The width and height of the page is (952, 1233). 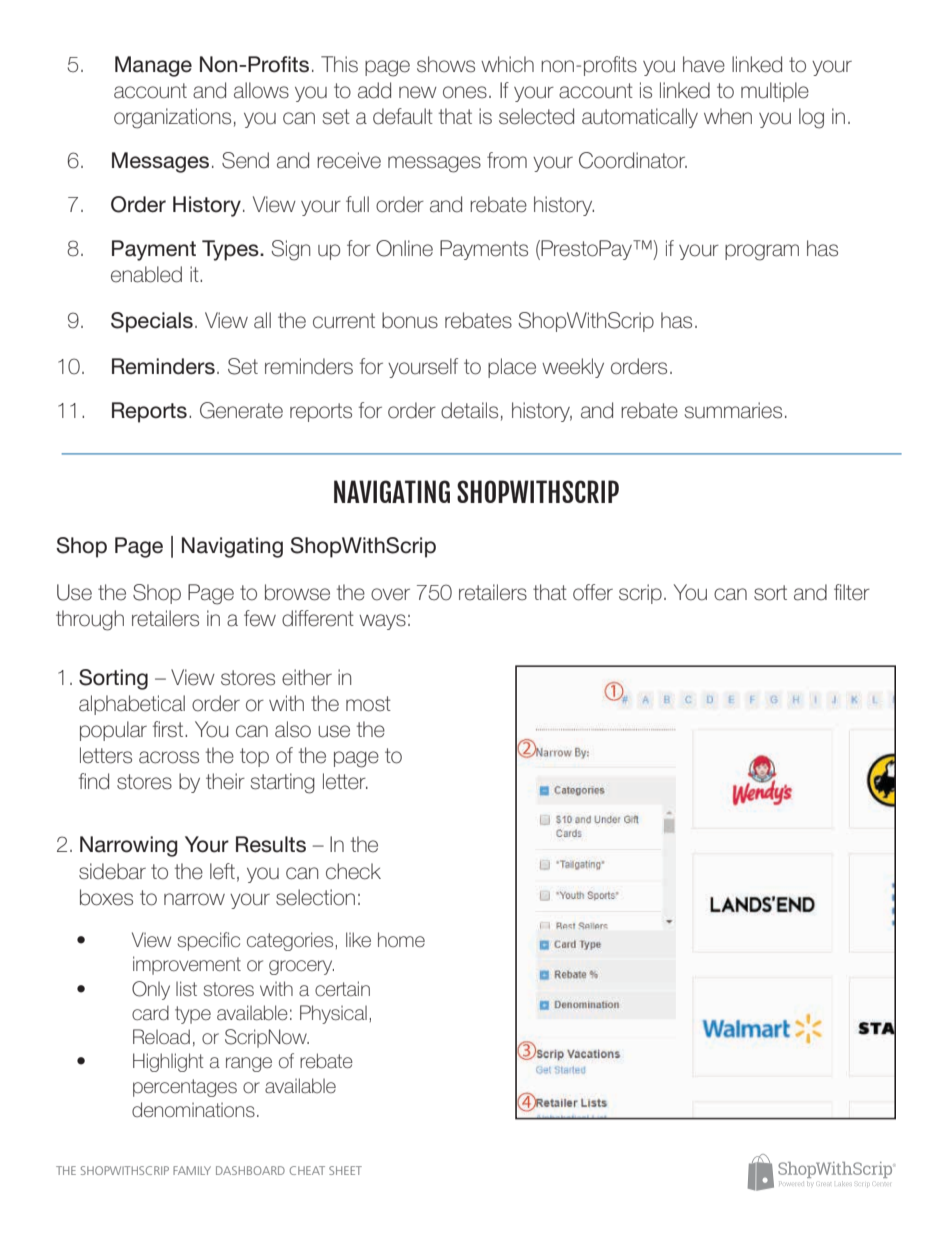 I want to click on ones, so click(x=465, y=92).
